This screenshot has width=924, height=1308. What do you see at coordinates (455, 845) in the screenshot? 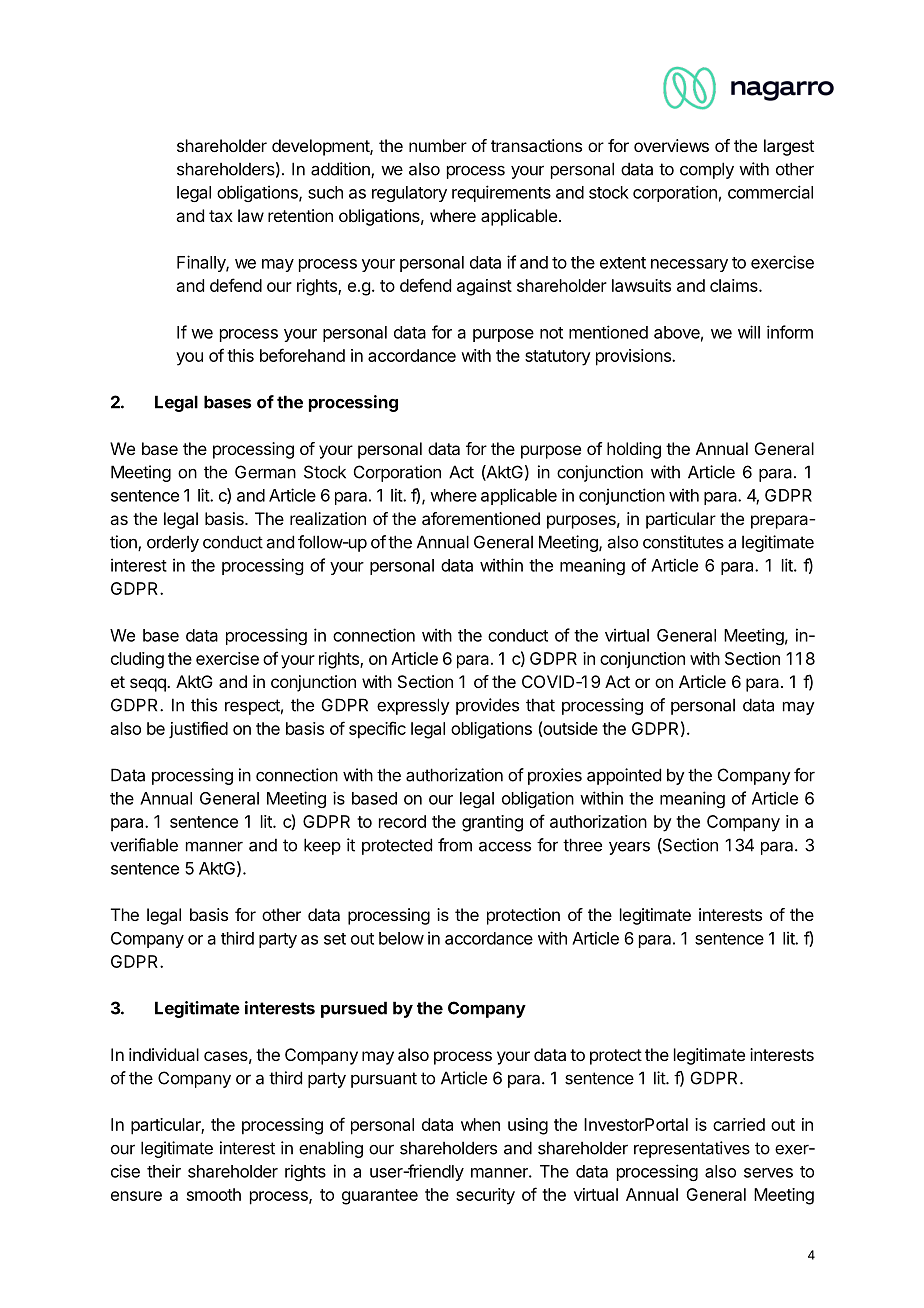
I see `from` at bounding box center [455, 845].
